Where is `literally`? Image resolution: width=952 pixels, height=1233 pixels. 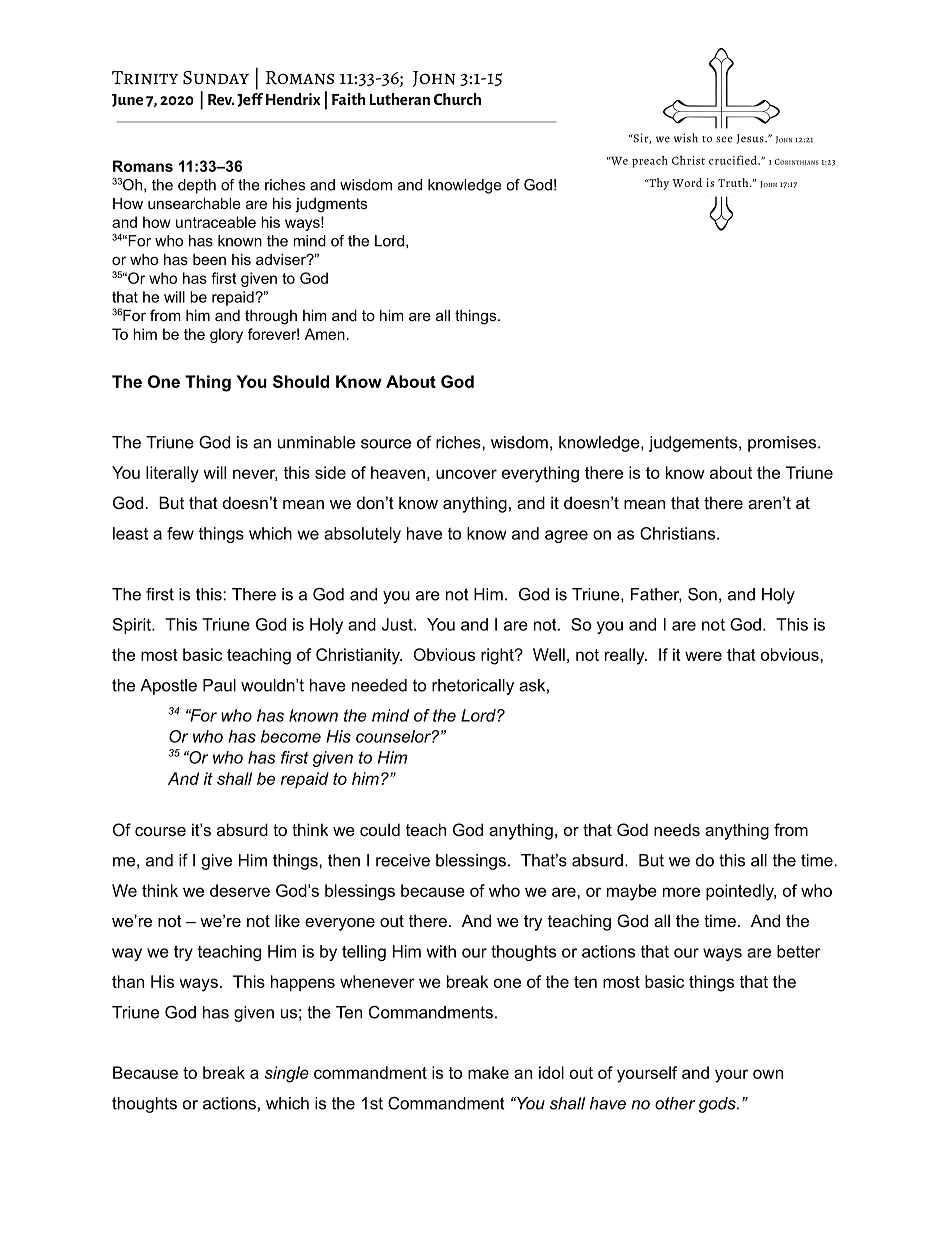
literally is located at coordinates (172, 474).
